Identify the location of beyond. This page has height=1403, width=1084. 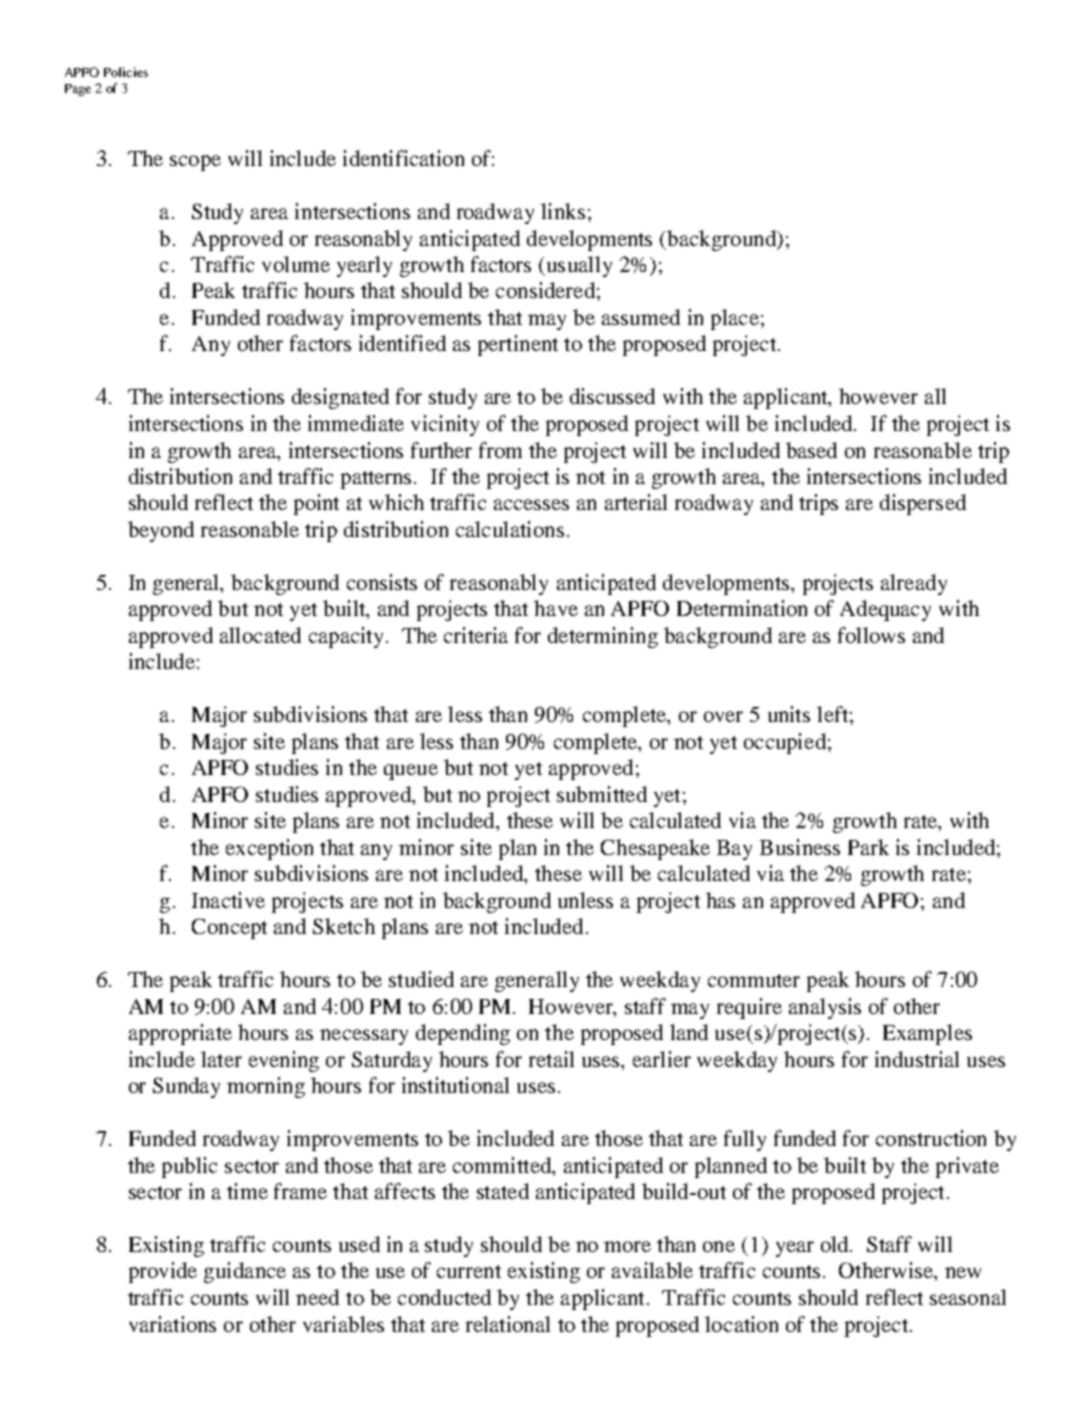
(161, 531).
